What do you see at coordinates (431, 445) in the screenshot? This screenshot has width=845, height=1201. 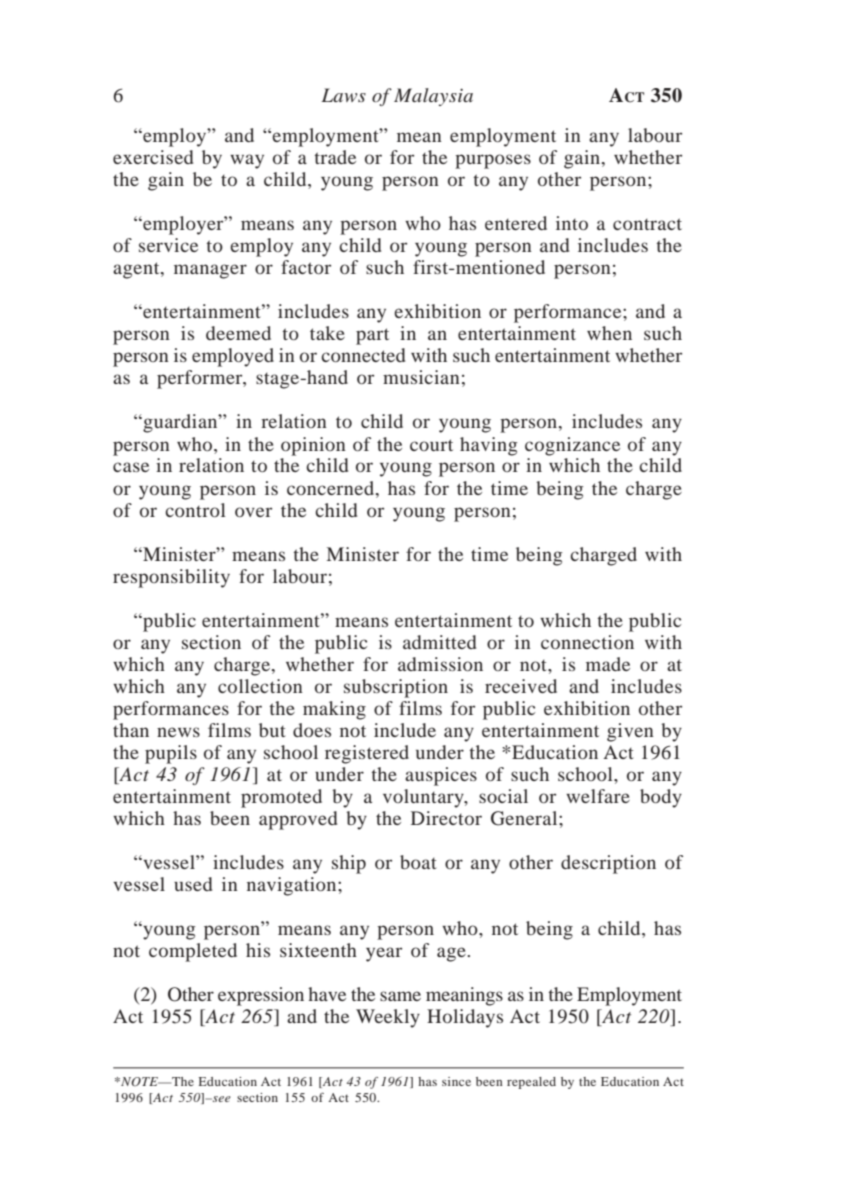 I see `court` at bounding box center [431, 445].
